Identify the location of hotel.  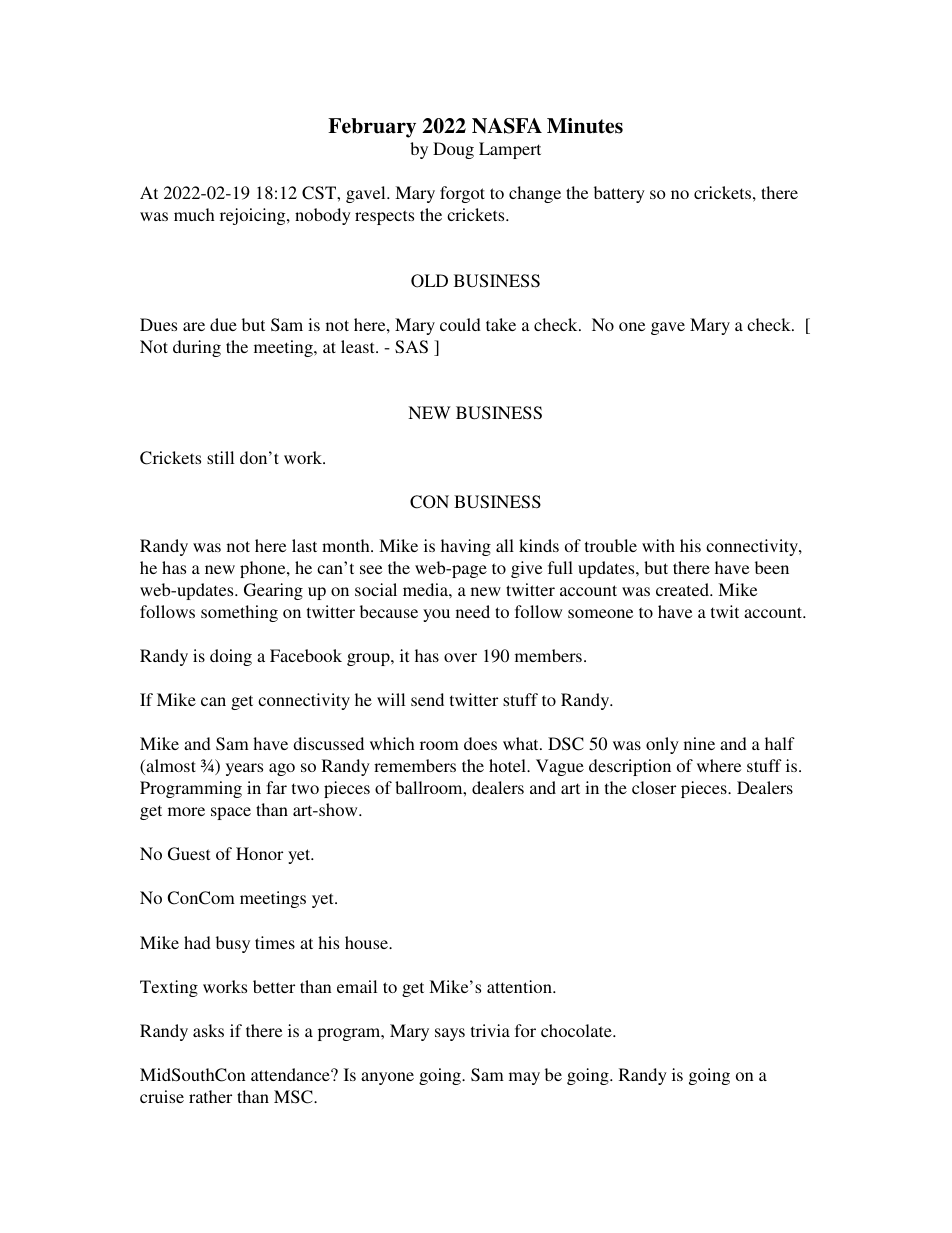
(508, 765).
